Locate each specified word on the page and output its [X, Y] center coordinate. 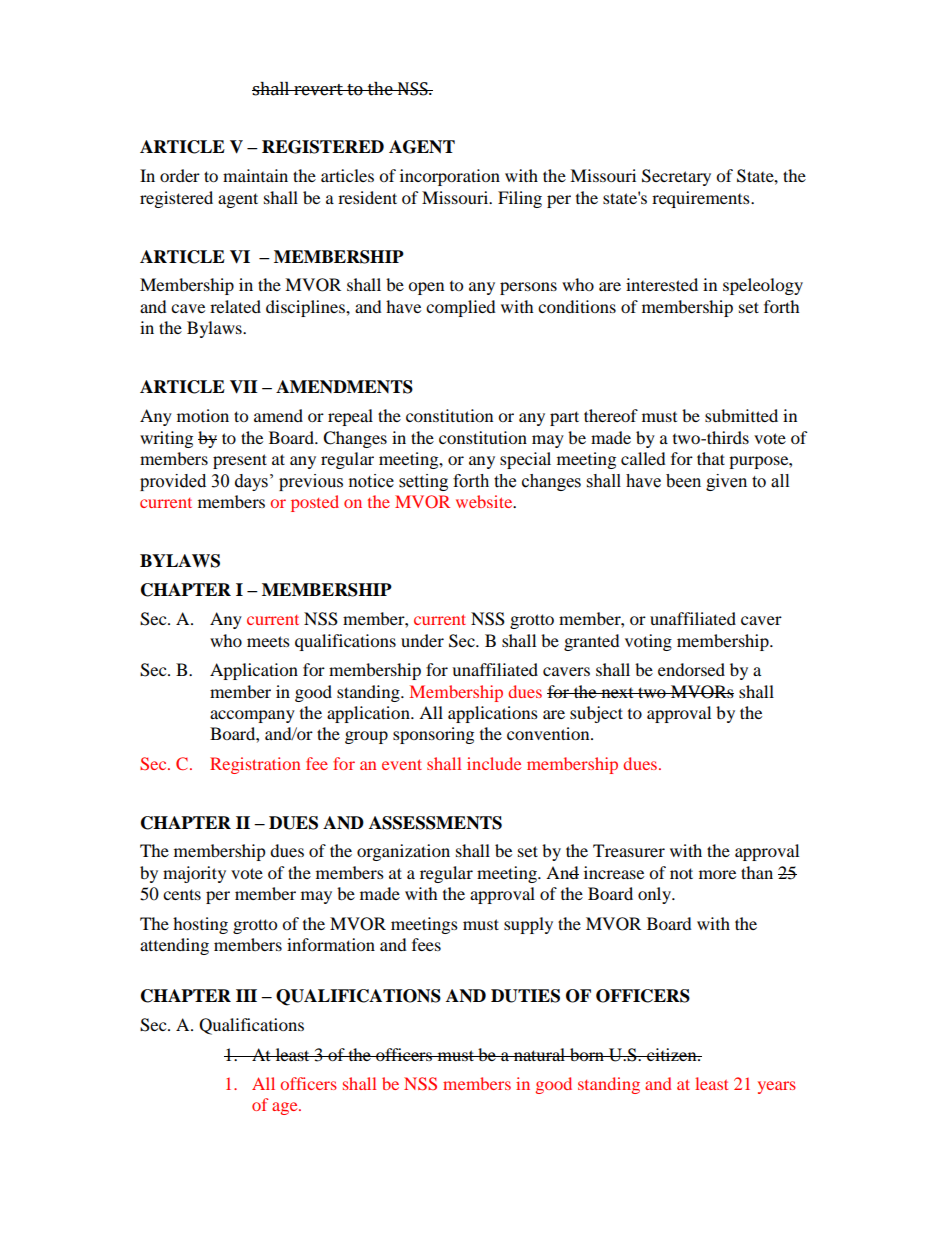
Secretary [676, 177]
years [777, 1087]
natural [539, 1054]
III [246, 995]
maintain [255, 175]
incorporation [450, 177]
